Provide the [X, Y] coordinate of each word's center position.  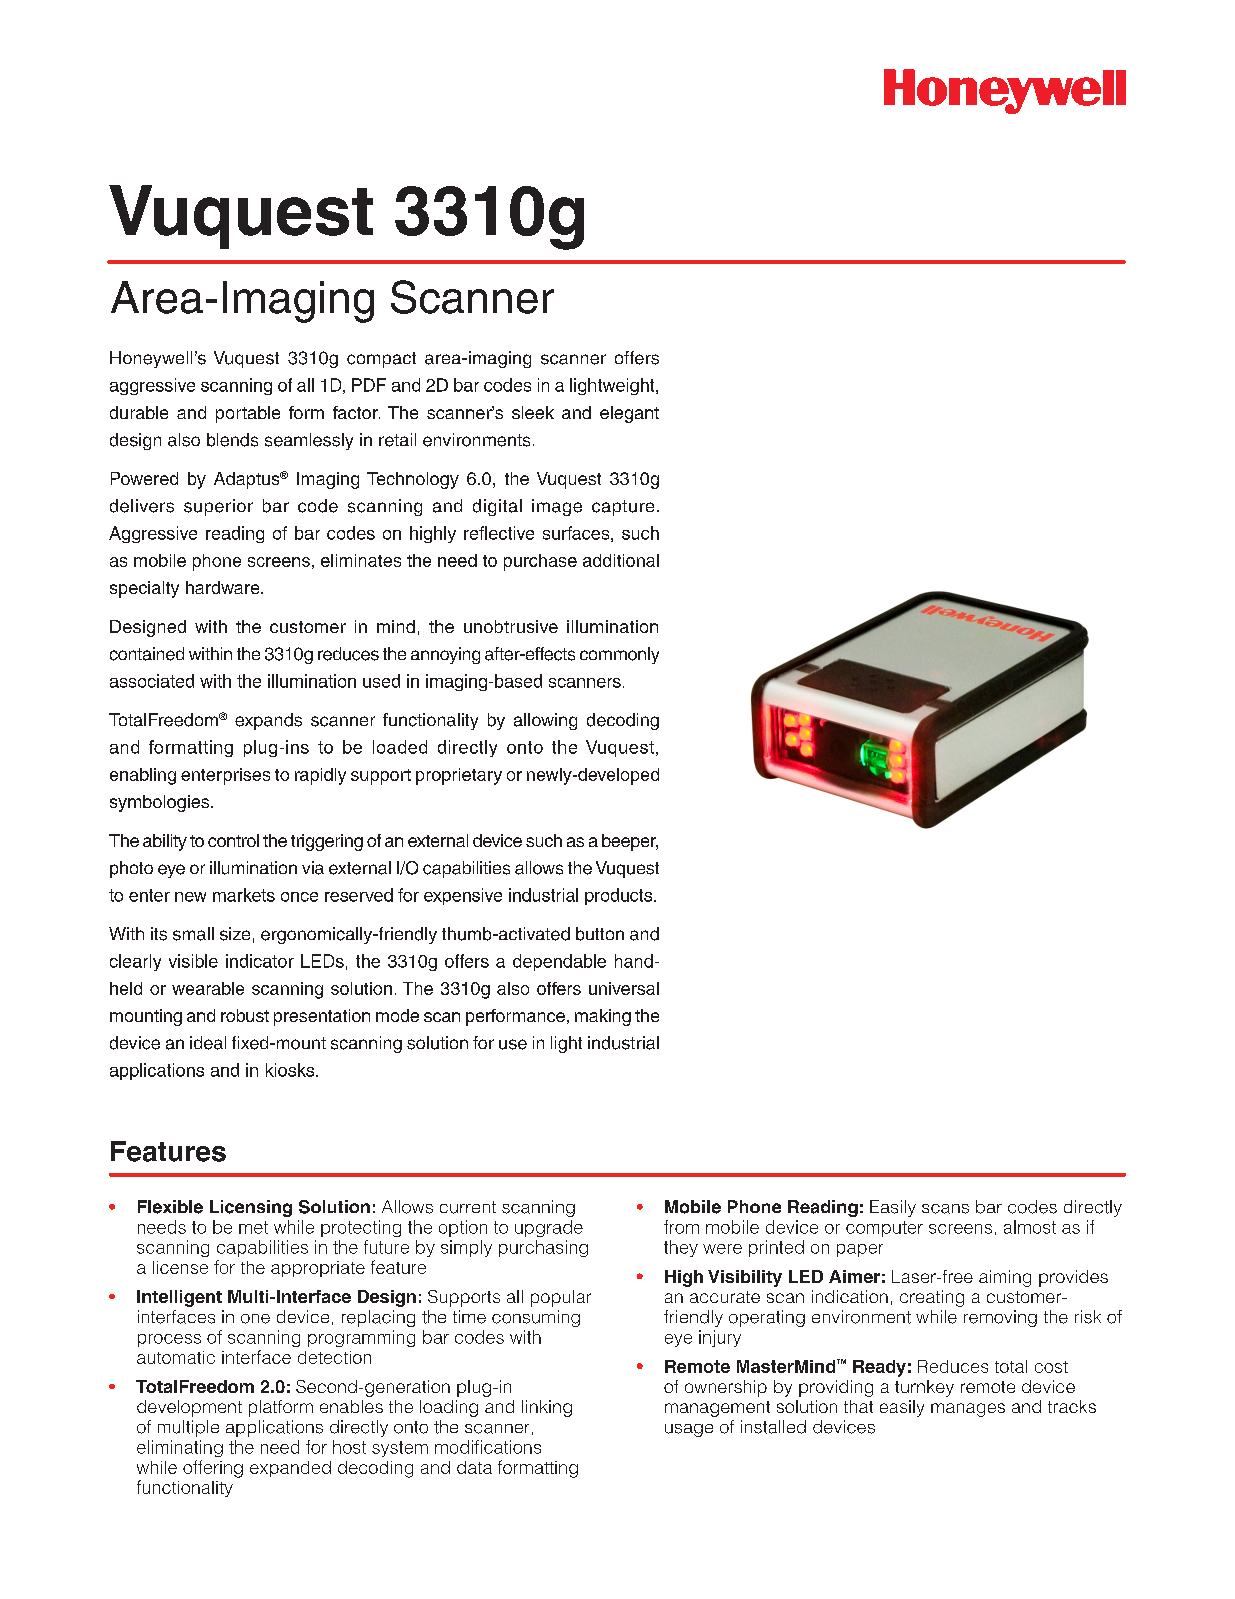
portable [248, 414]
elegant [629, 414]
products [620, 896]
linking [547, 1408]
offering [213, 1469]
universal [624, 988]
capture [623, 508]
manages [968, 1410]
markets [244, 895]
